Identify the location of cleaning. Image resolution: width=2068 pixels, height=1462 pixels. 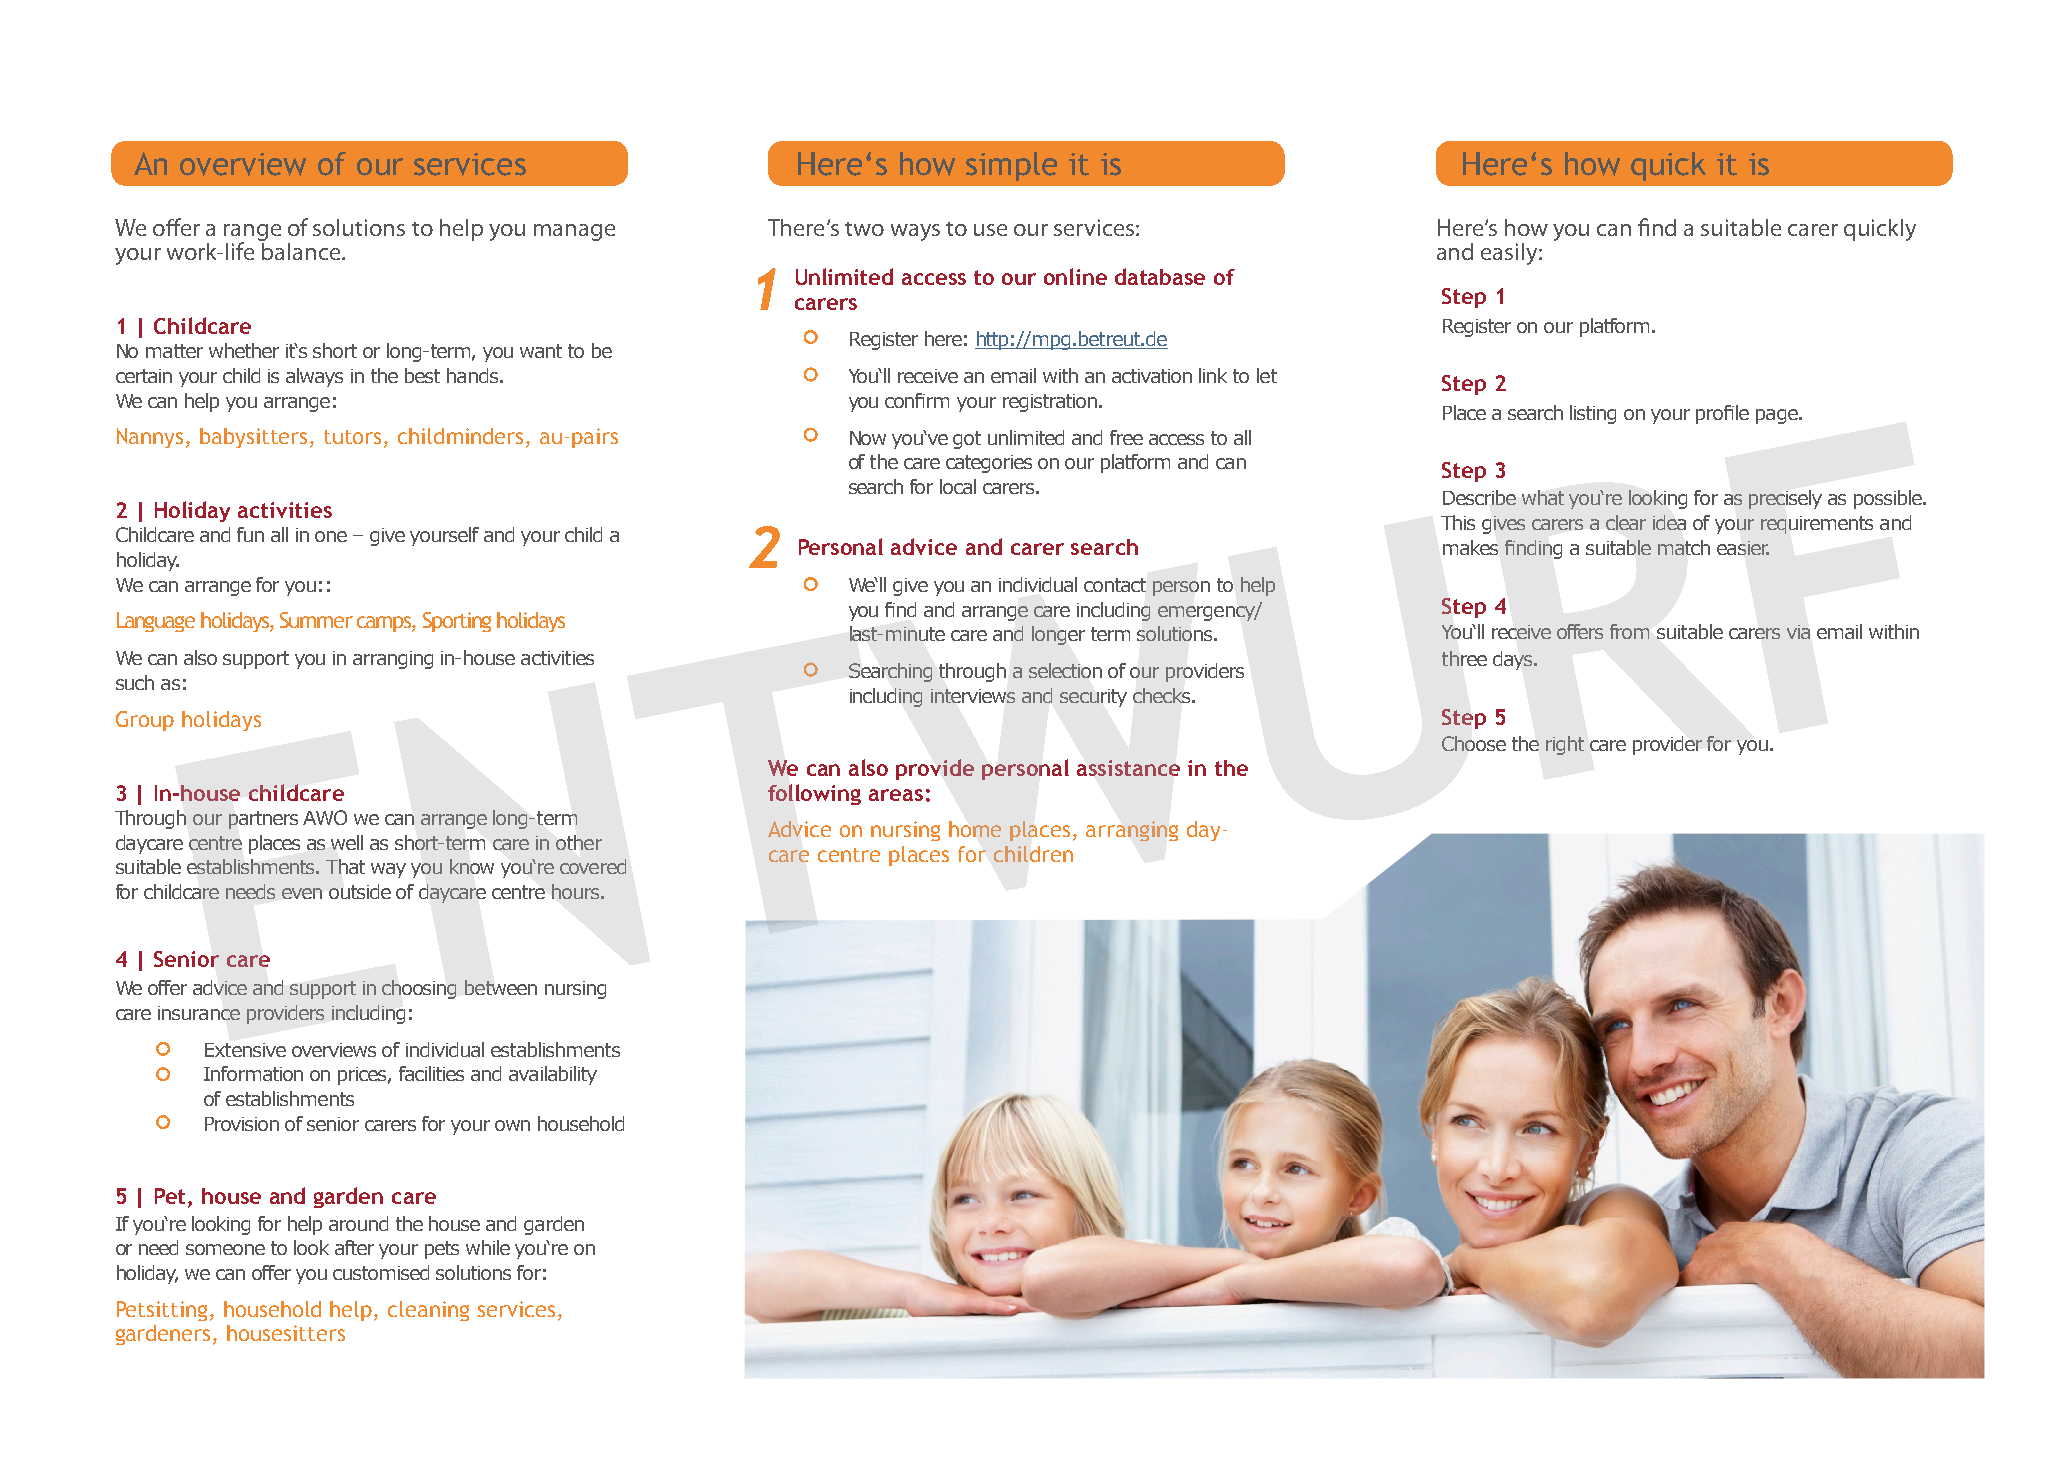
(428, 1311).
